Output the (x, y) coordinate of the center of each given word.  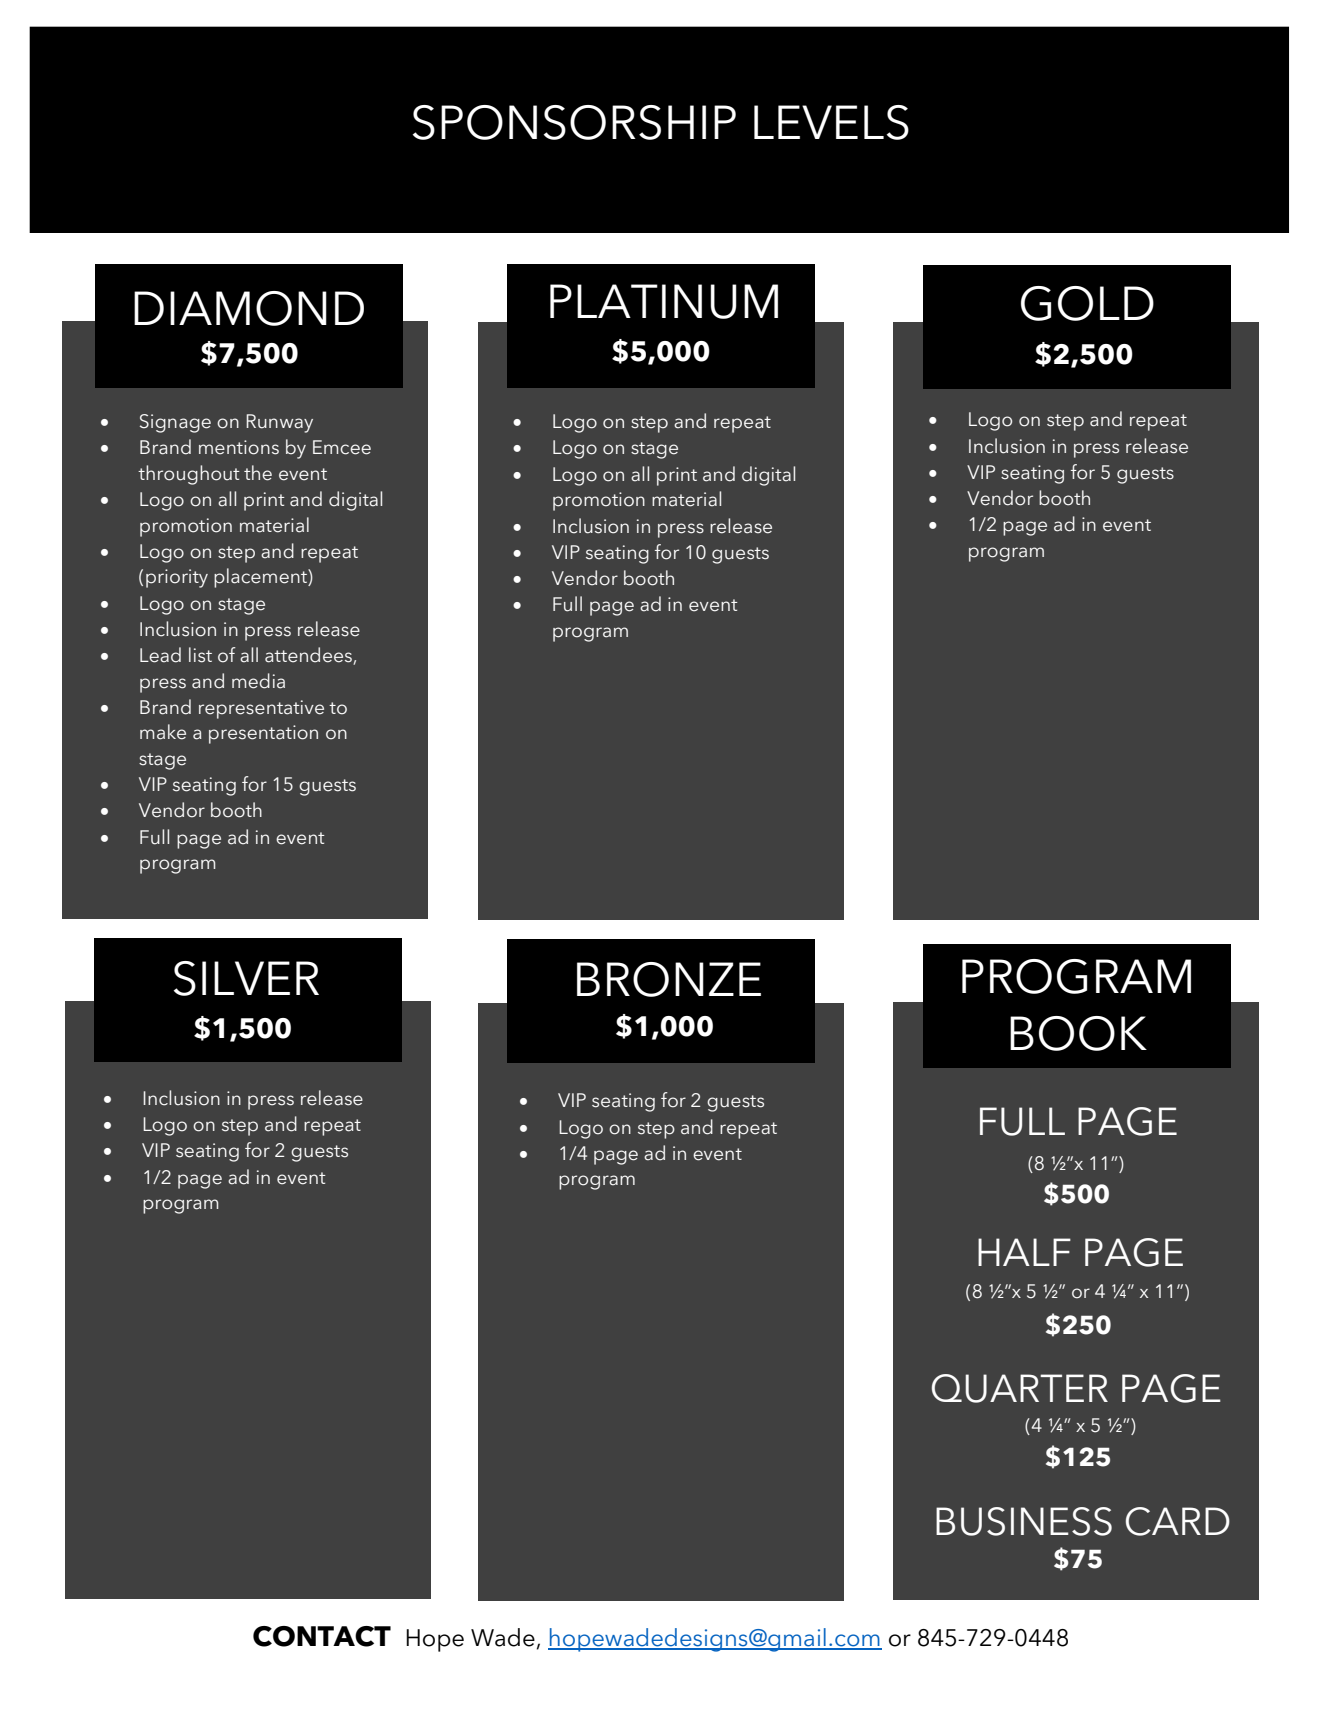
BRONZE (669, 979)
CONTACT (322, 1636)
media (258, 681)
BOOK (1078, 1033)
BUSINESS (1024, 1521)
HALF (1024, 1252)
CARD (1178, 1521)
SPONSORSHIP (574, 122)
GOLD (1087, 303)
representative (261, 709)
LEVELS (831, 122)
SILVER (246, 978)
